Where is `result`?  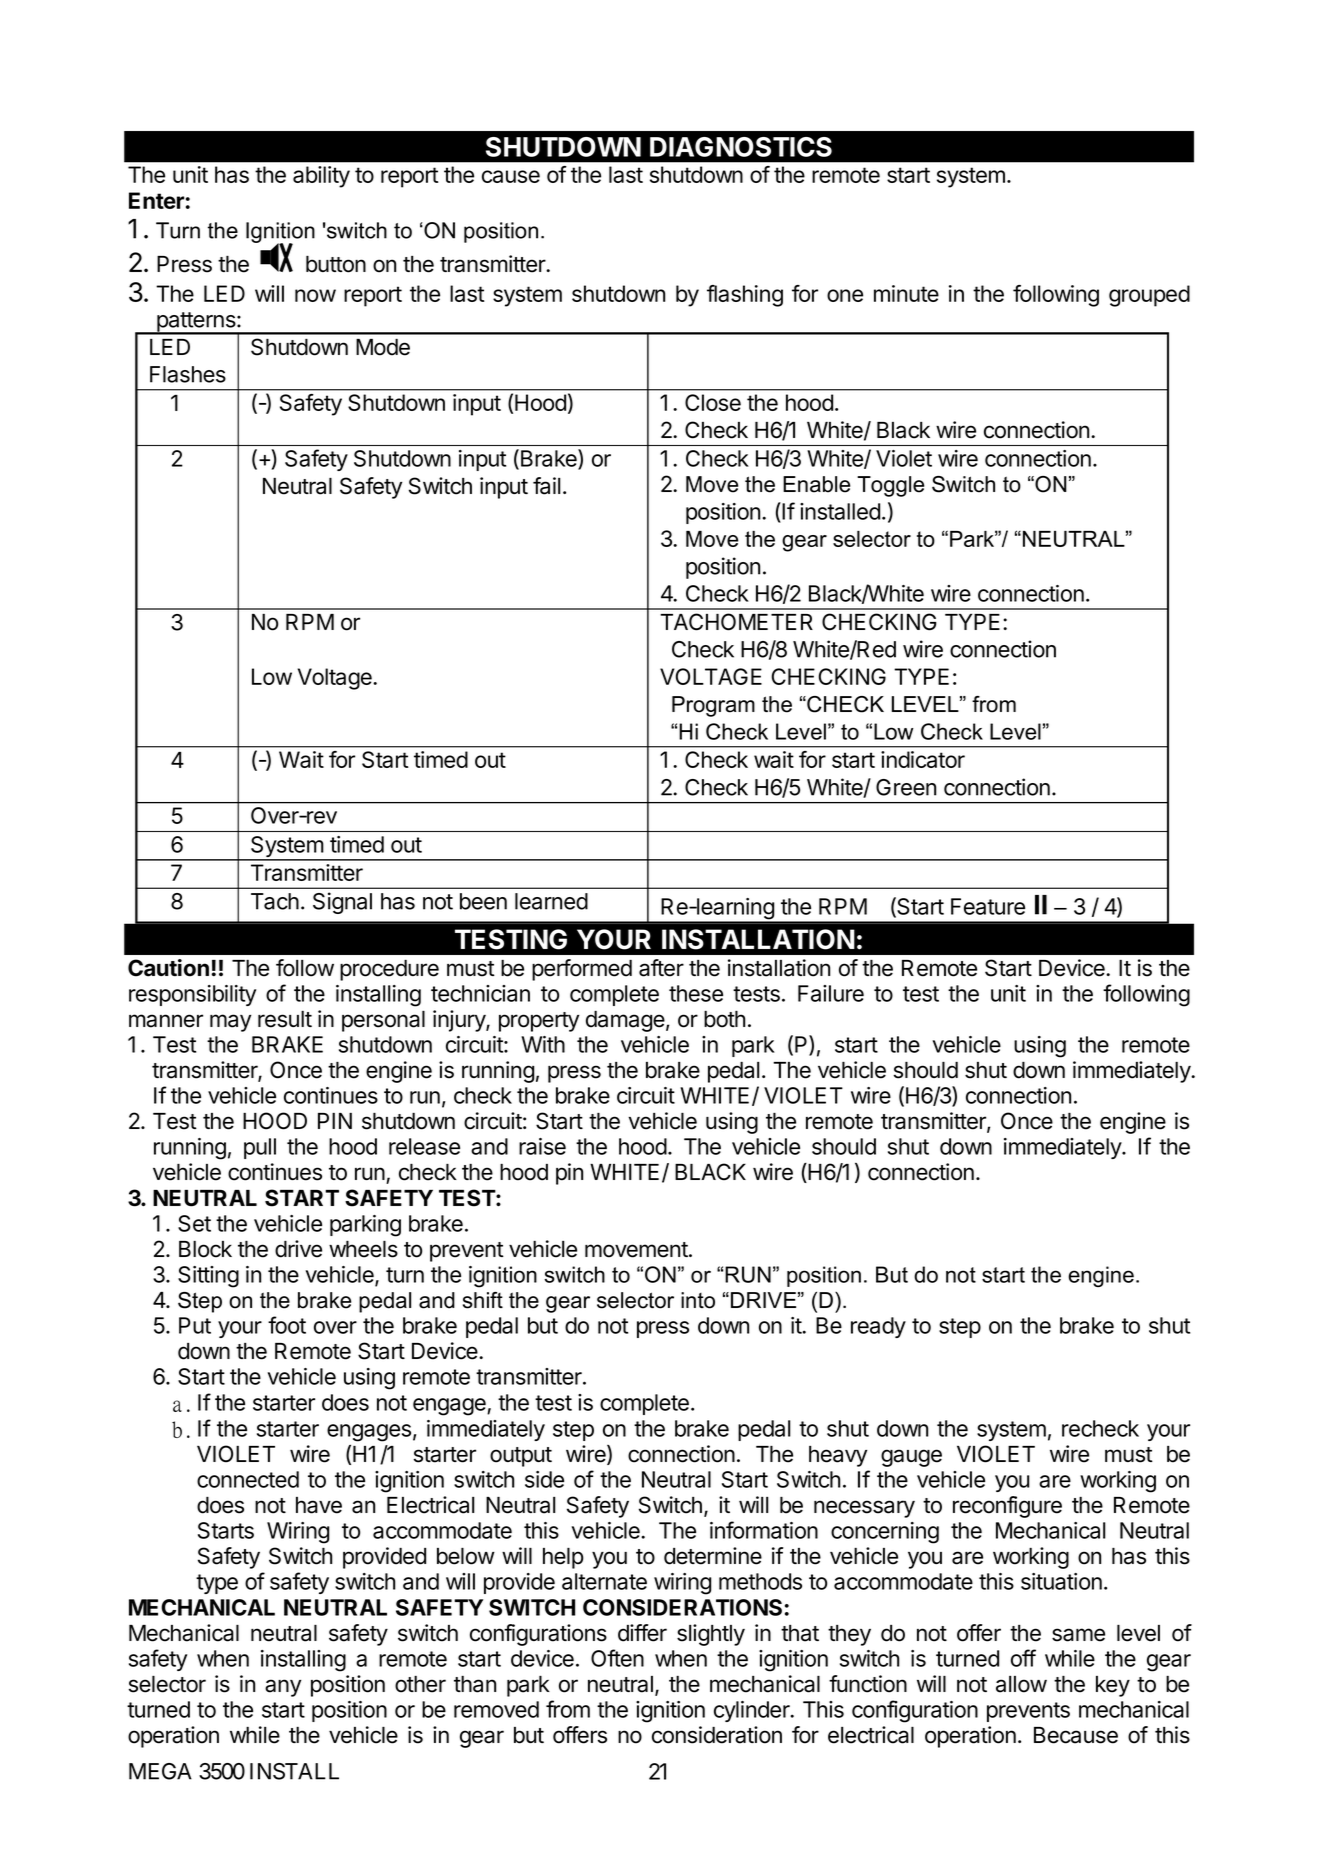
result is located at coordinates (285, 1019).
